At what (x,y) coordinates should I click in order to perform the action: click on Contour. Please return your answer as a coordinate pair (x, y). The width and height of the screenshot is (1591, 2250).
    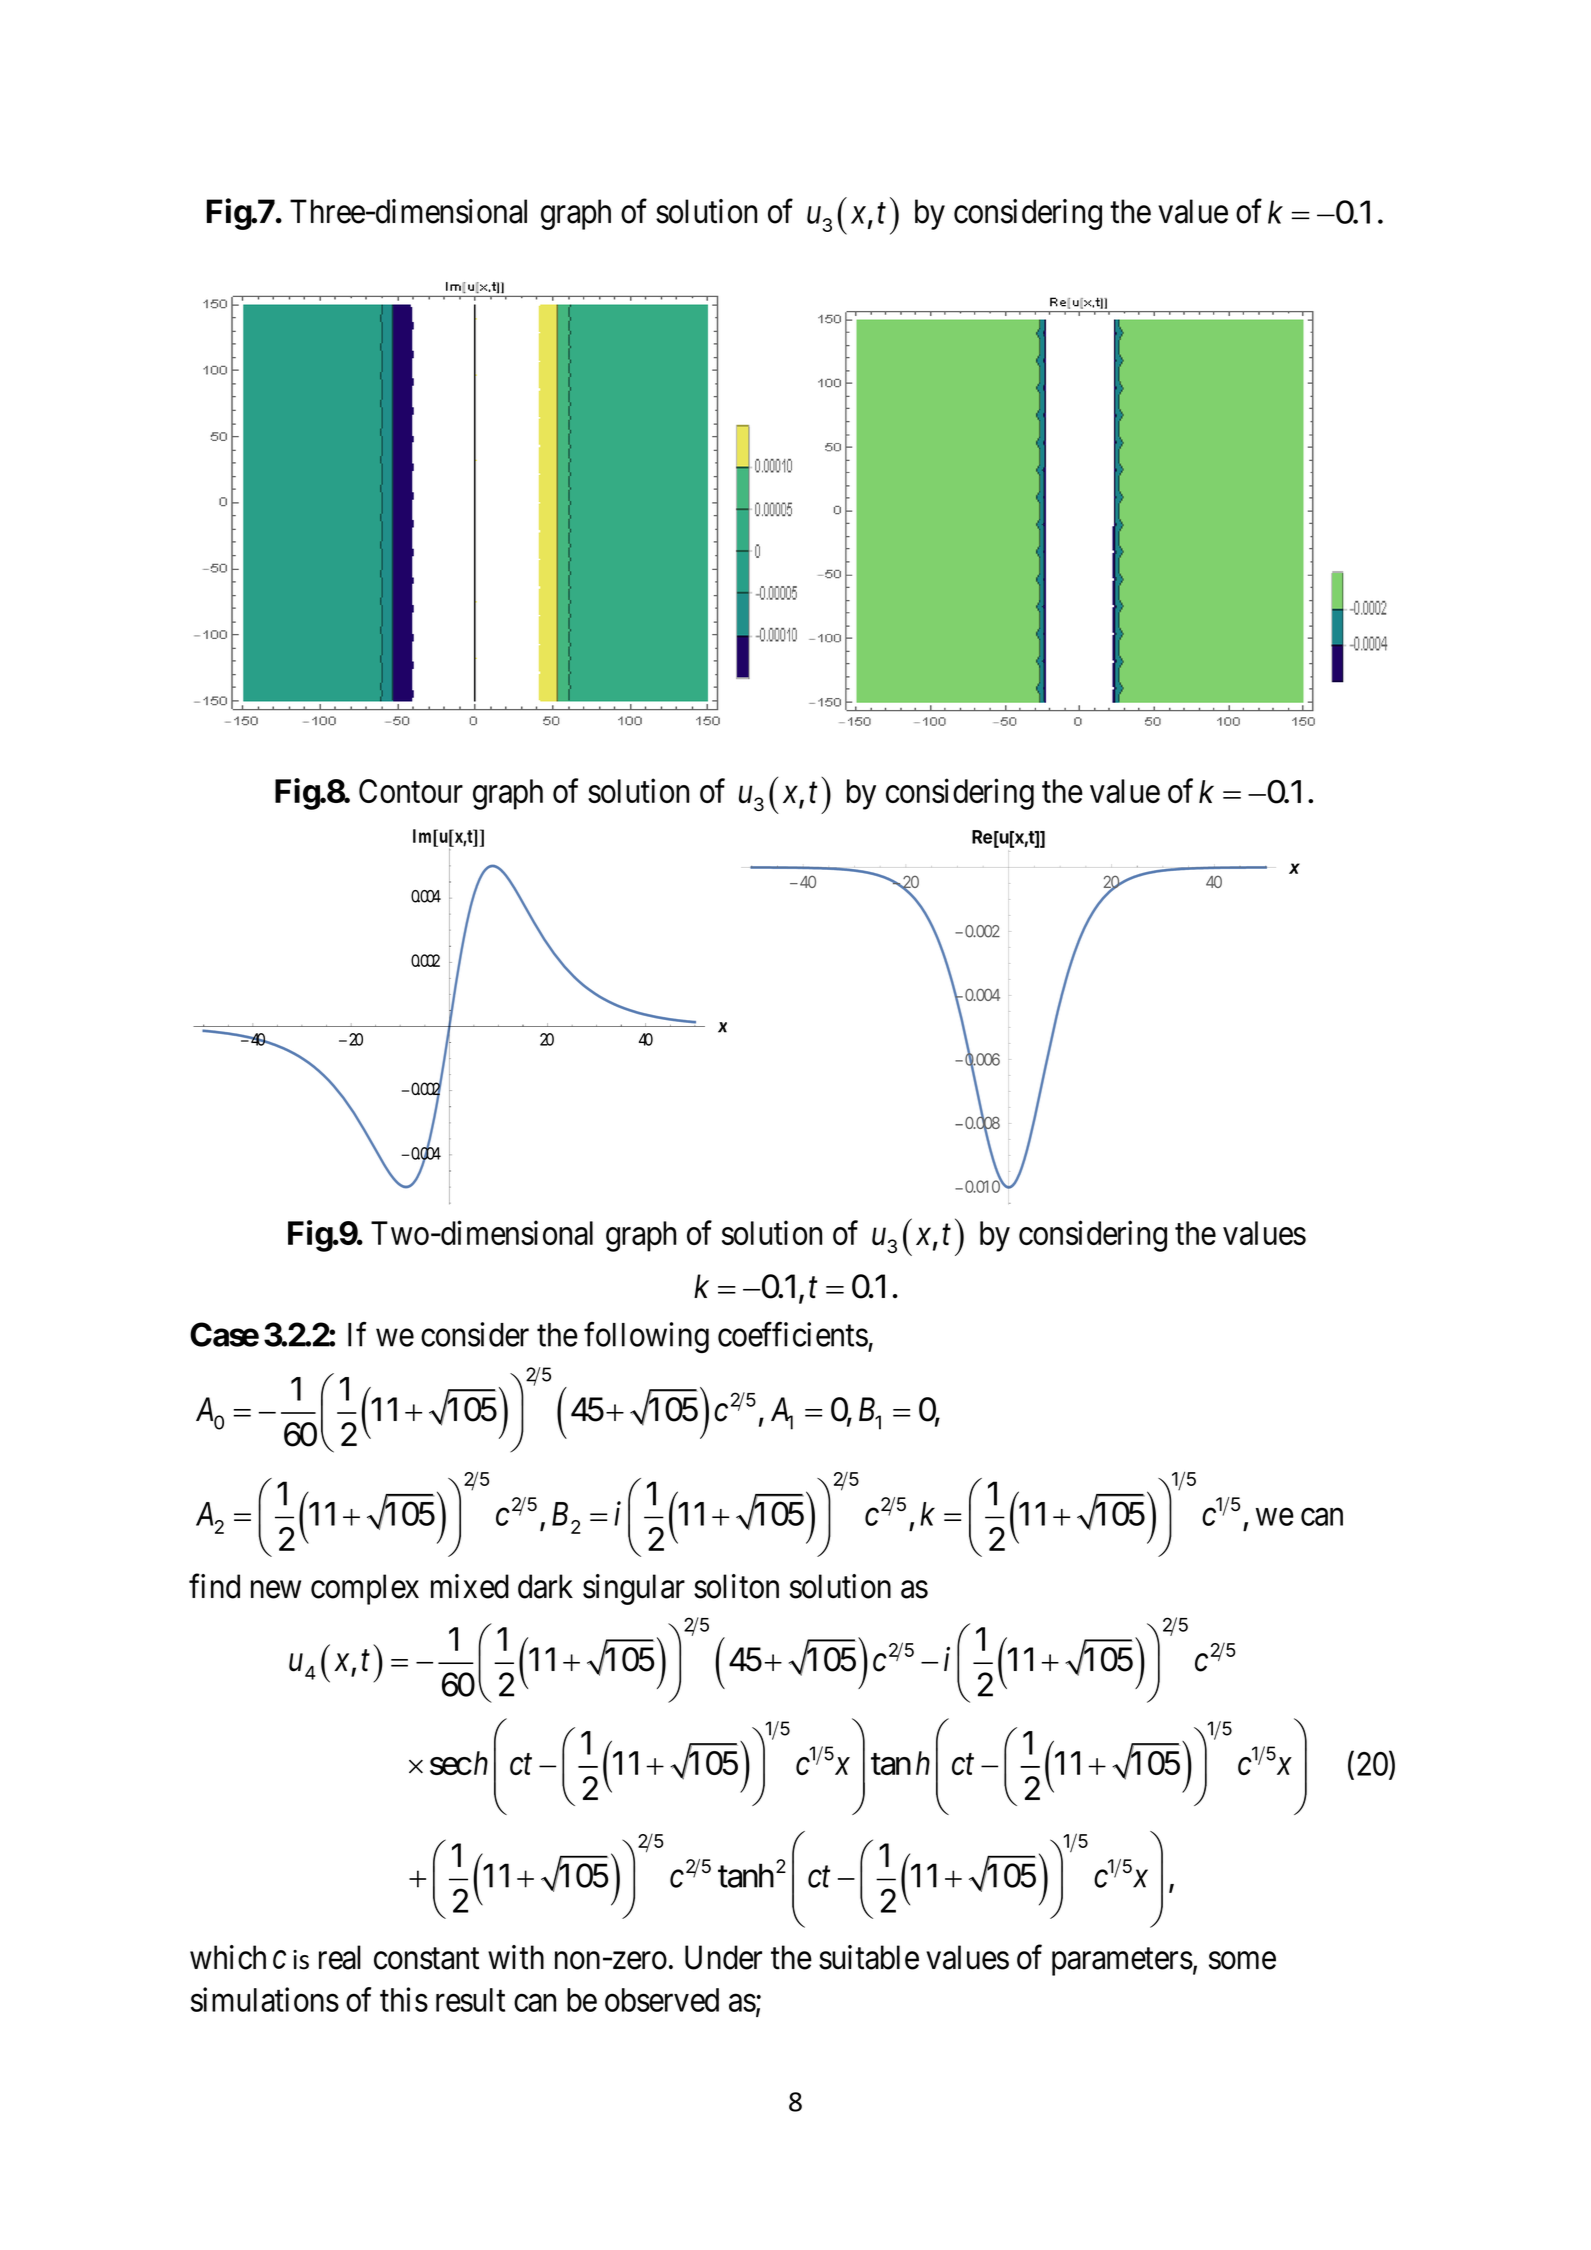
    Looking at the image, I should click on (411, 791).
